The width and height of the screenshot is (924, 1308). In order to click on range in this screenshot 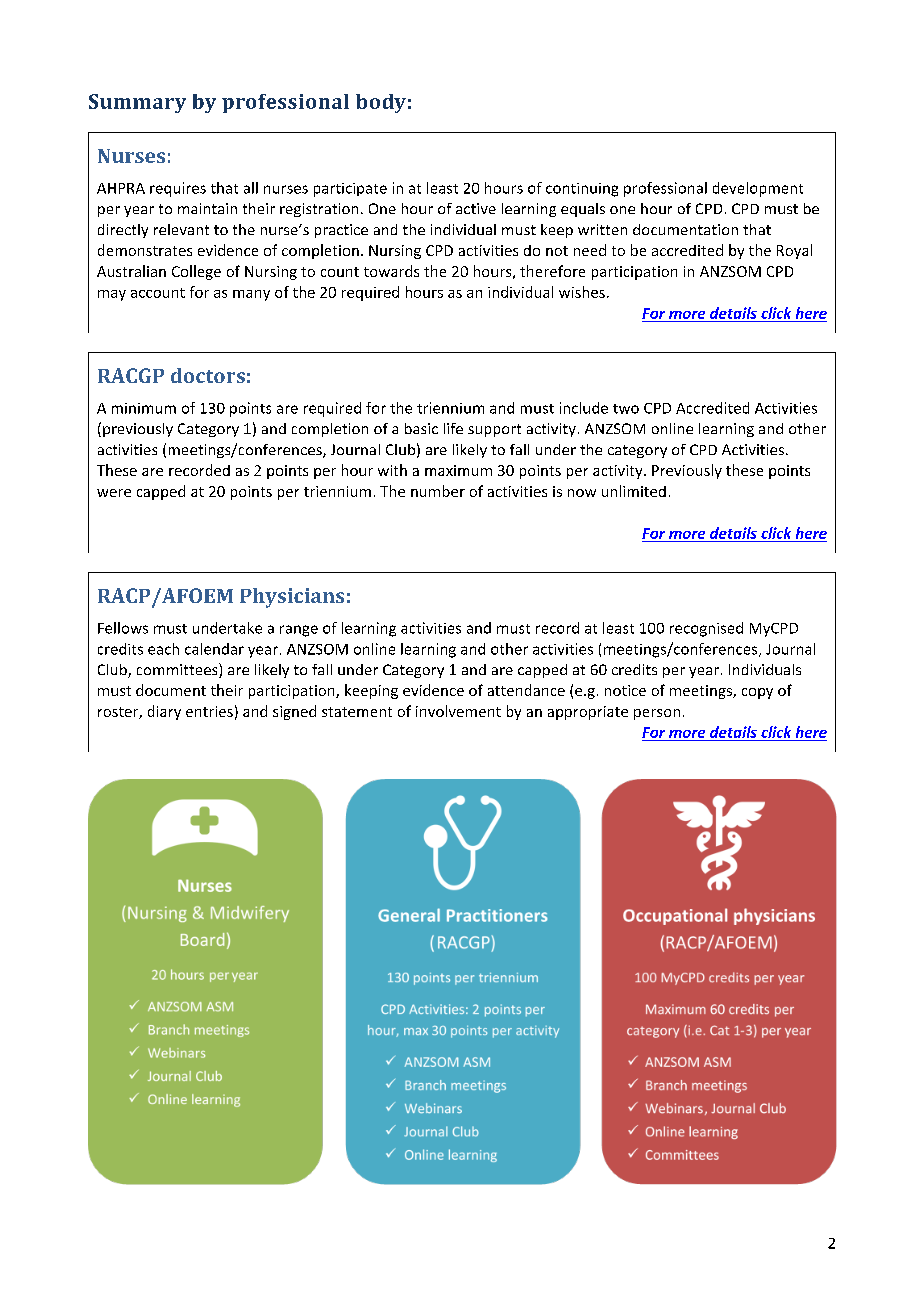, I will do `click(299, 631)`.
